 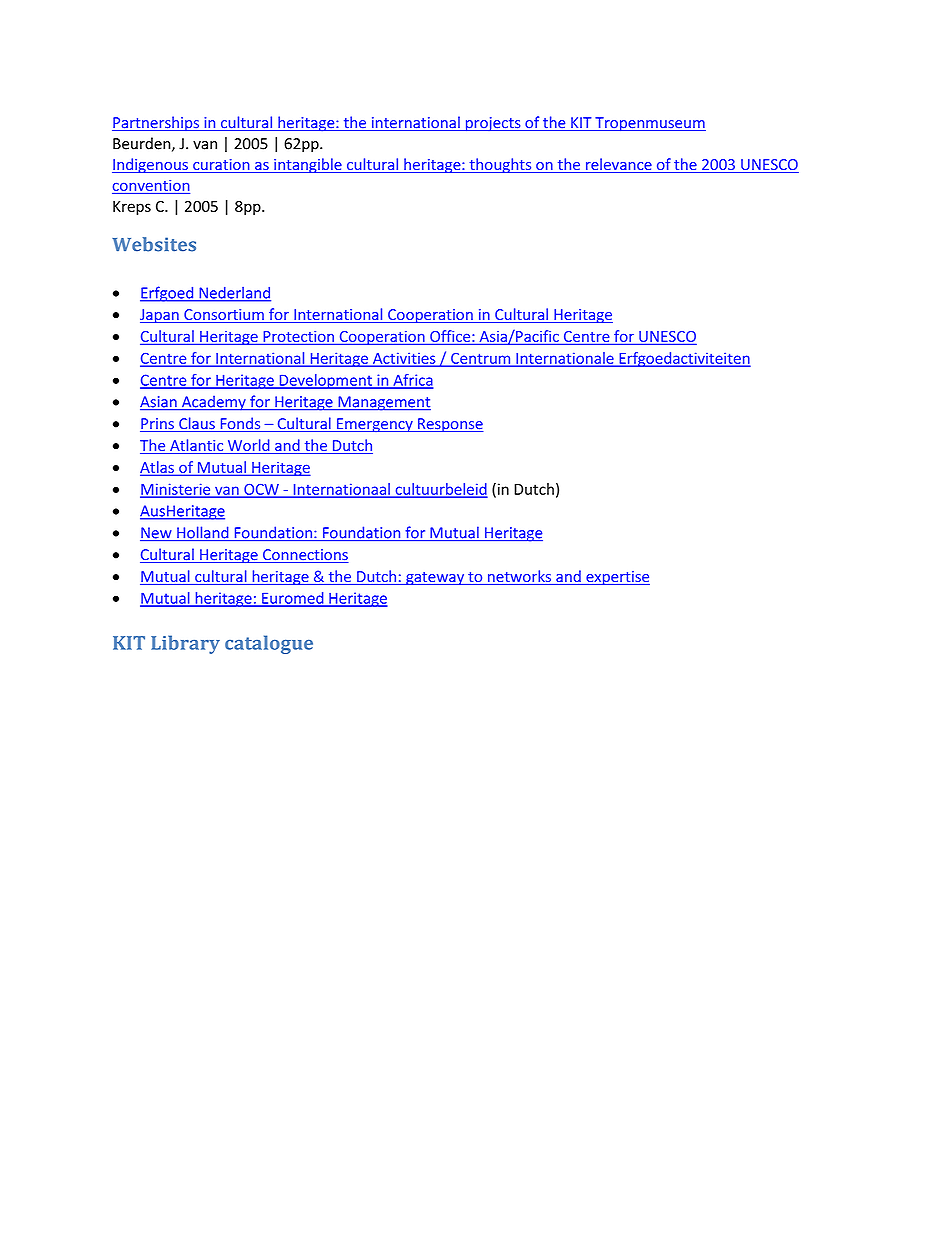 What do you see at coordinates (308, 165) in the page?
I see `intangible` at bounding box center [308, 165].
